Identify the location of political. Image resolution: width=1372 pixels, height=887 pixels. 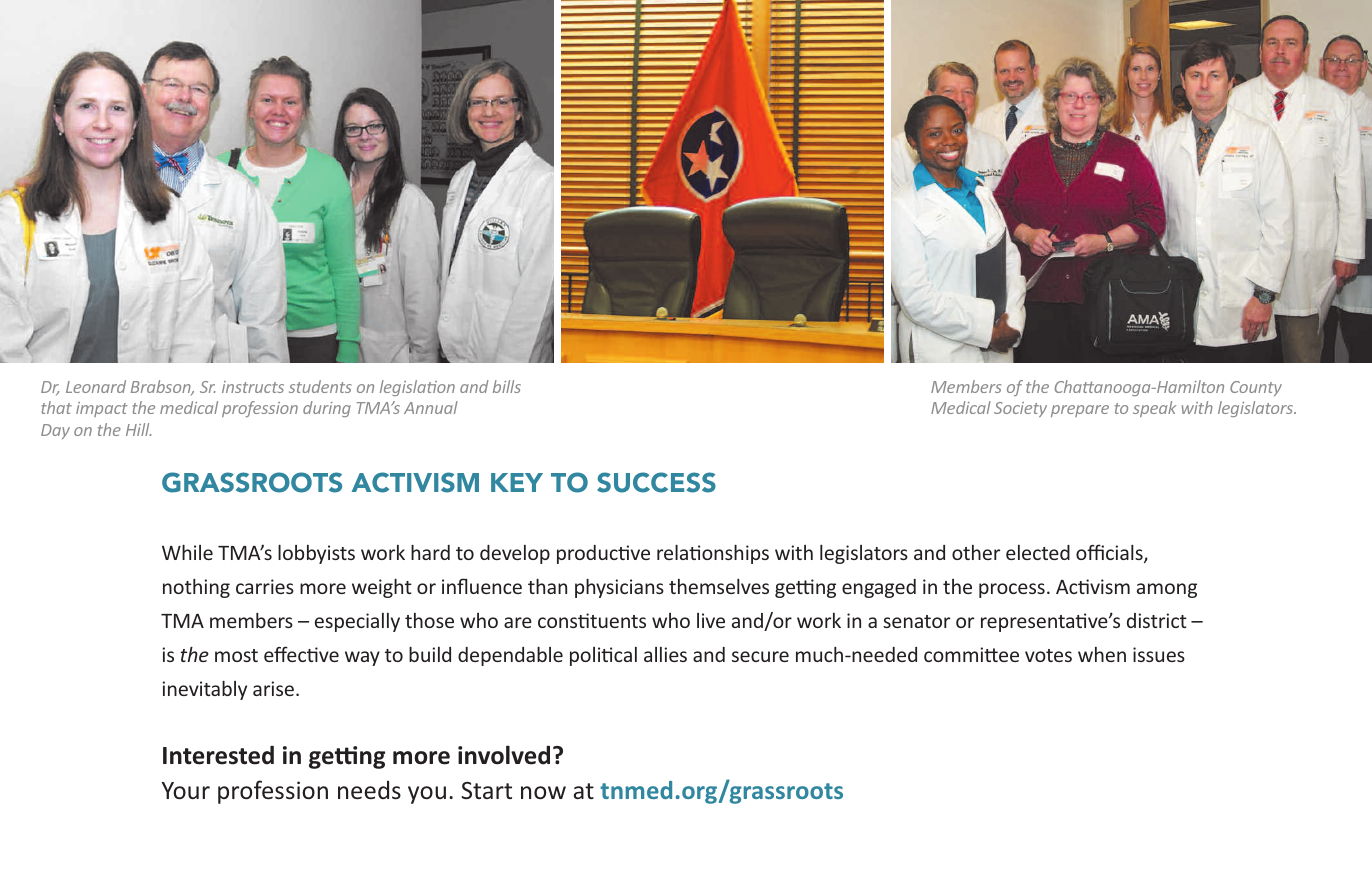
(603, 656).
